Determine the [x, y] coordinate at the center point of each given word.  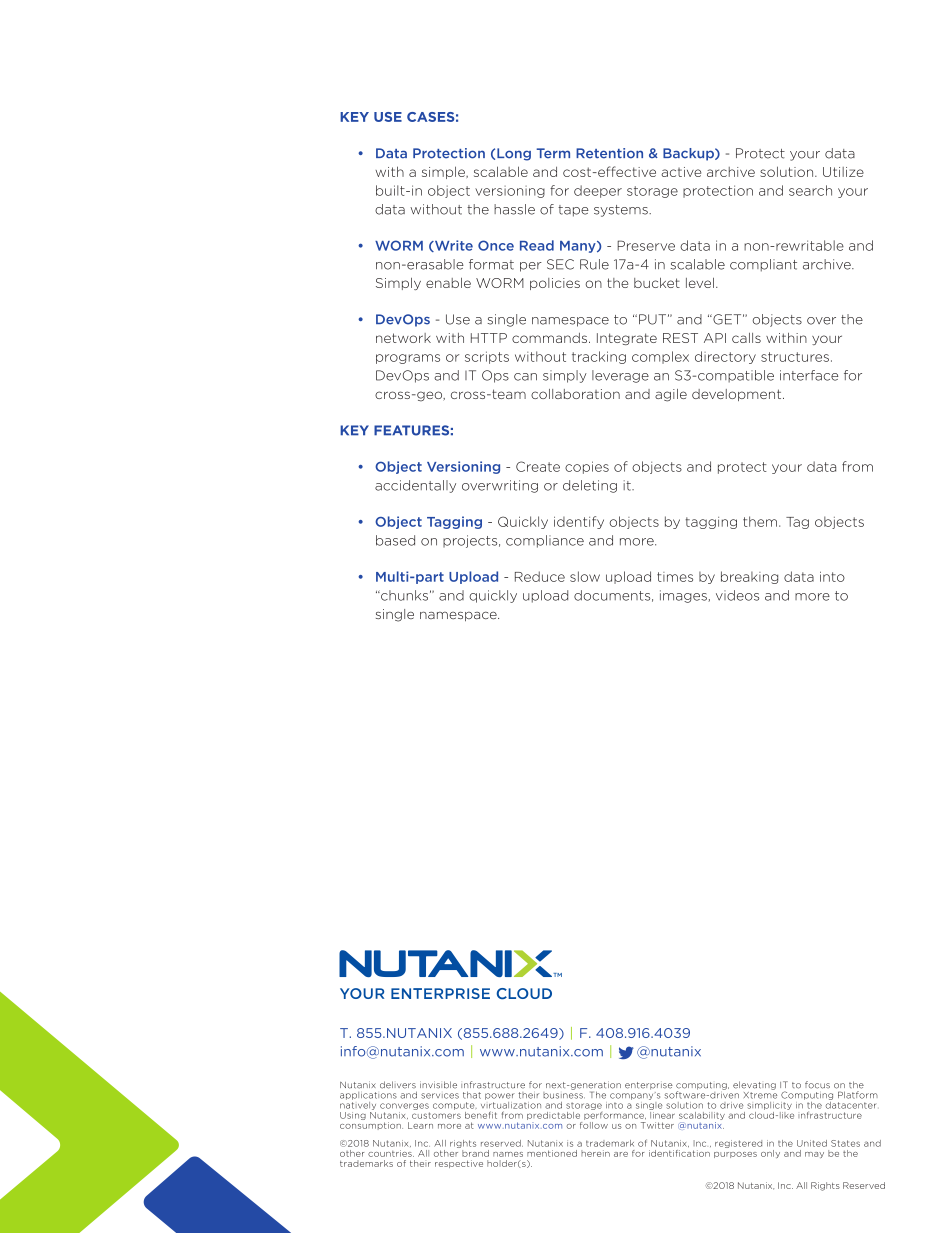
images [684, 596]
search [810, 190]
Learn [420, 1125]
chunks [403, 595]
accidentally [415, 486]
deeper [598, 191]
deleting [590, 486]
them [760, 521]
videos [737, 595]
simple [444, 172]
